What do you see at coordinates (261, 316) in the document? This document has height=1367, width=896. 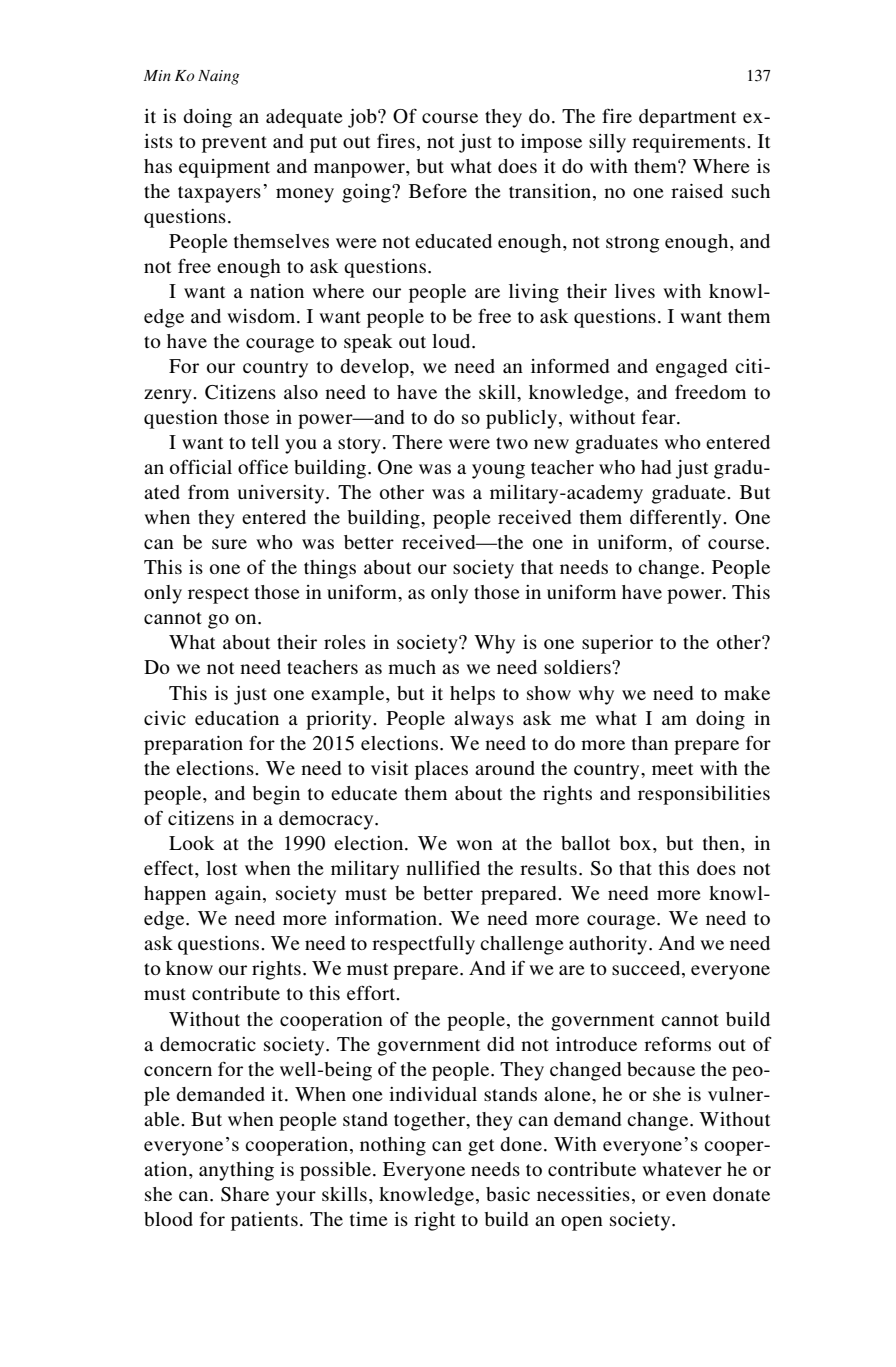 I see `wisdom` at bounding box center [261, 316].
